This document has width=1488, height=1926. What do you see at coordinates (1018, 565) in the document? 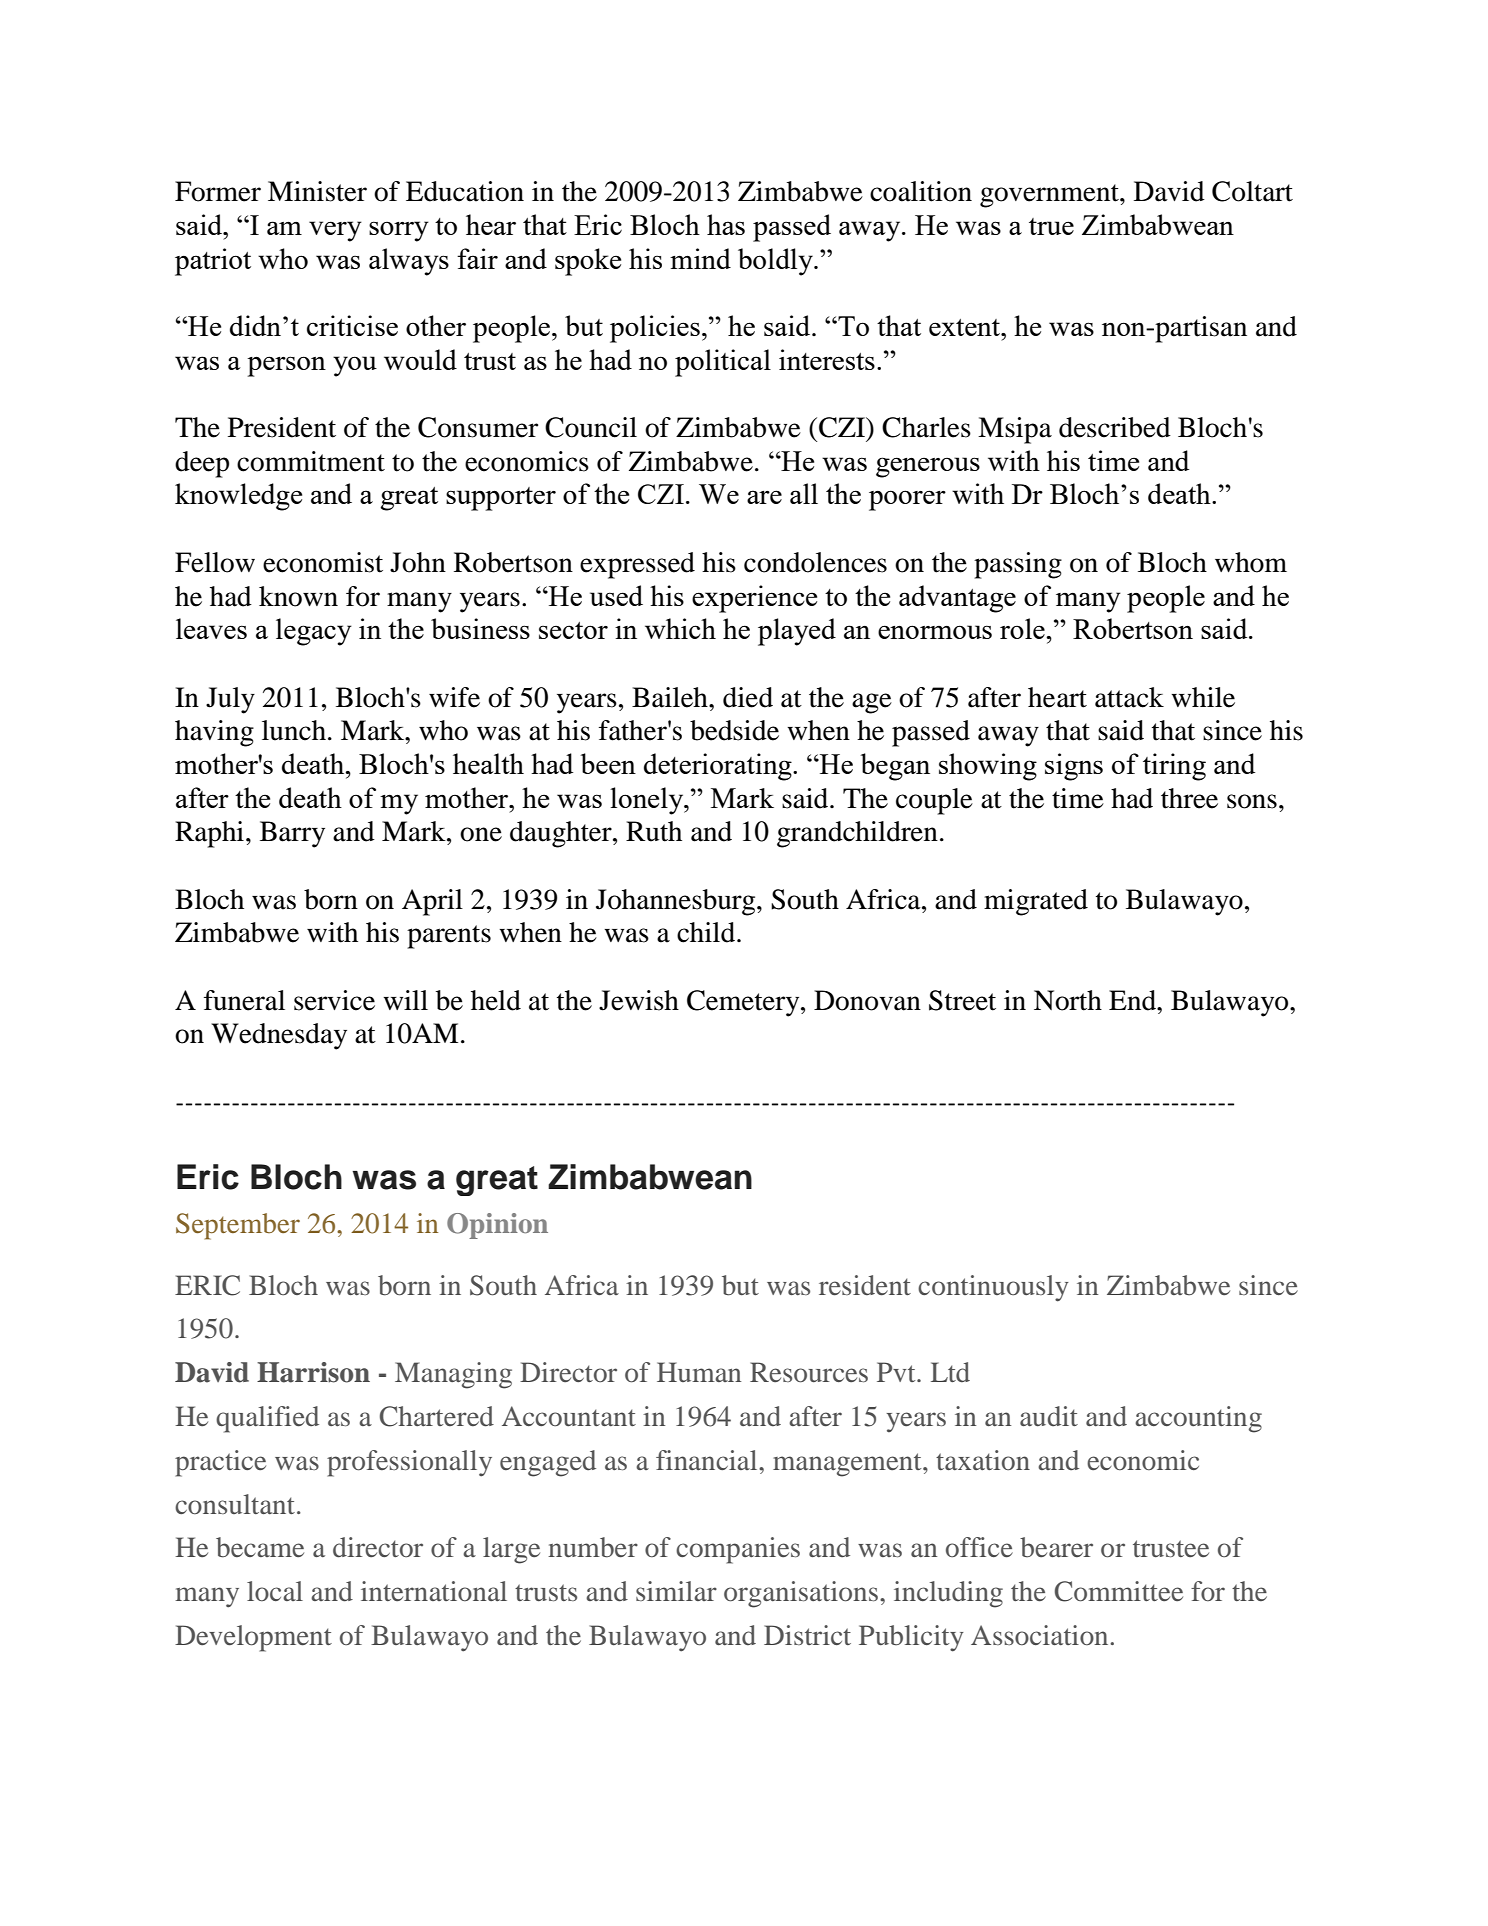
I see `passing` at bounding box center [1018, 565].
